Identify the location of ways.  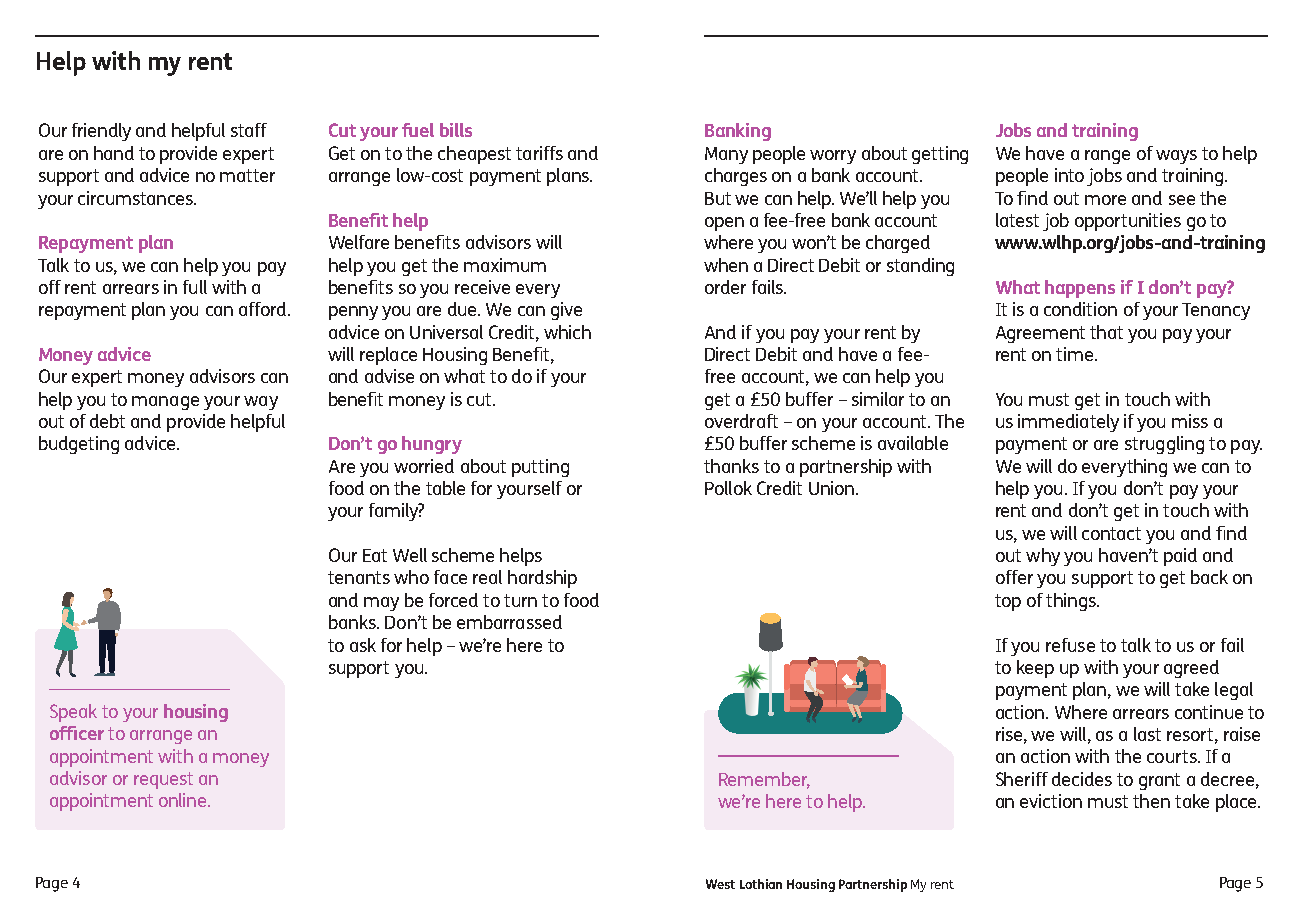
(1176, 157).
